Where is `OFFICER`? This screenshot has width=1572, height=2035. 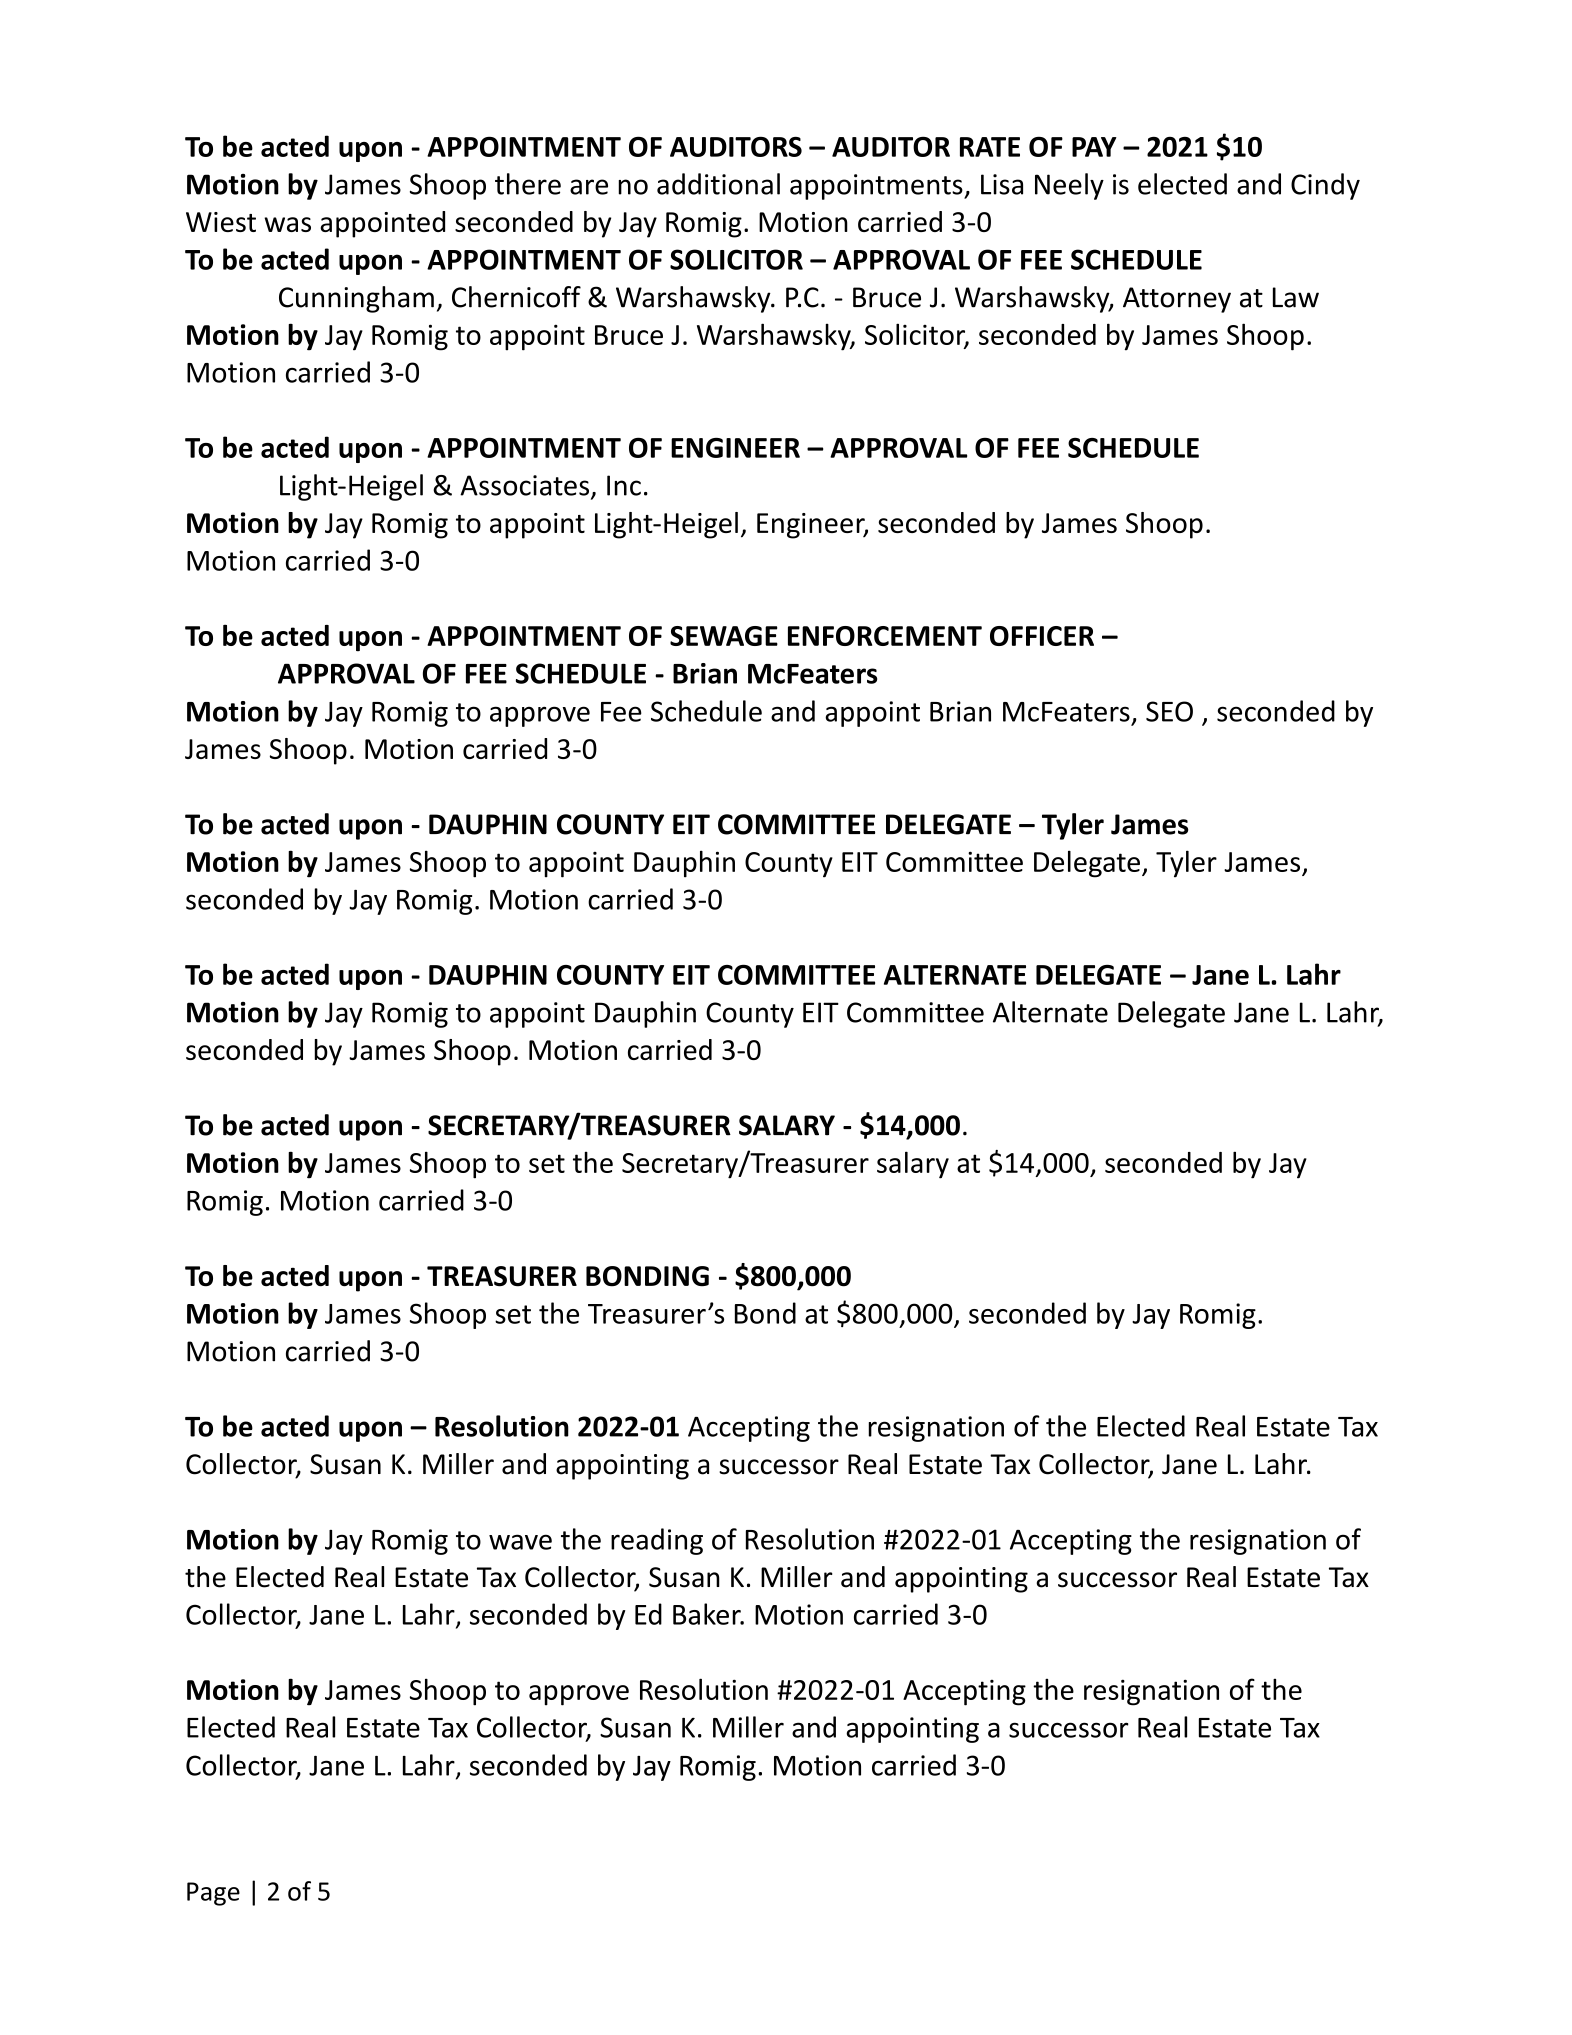 OFFICER is located at coordinates (1042, 636).
